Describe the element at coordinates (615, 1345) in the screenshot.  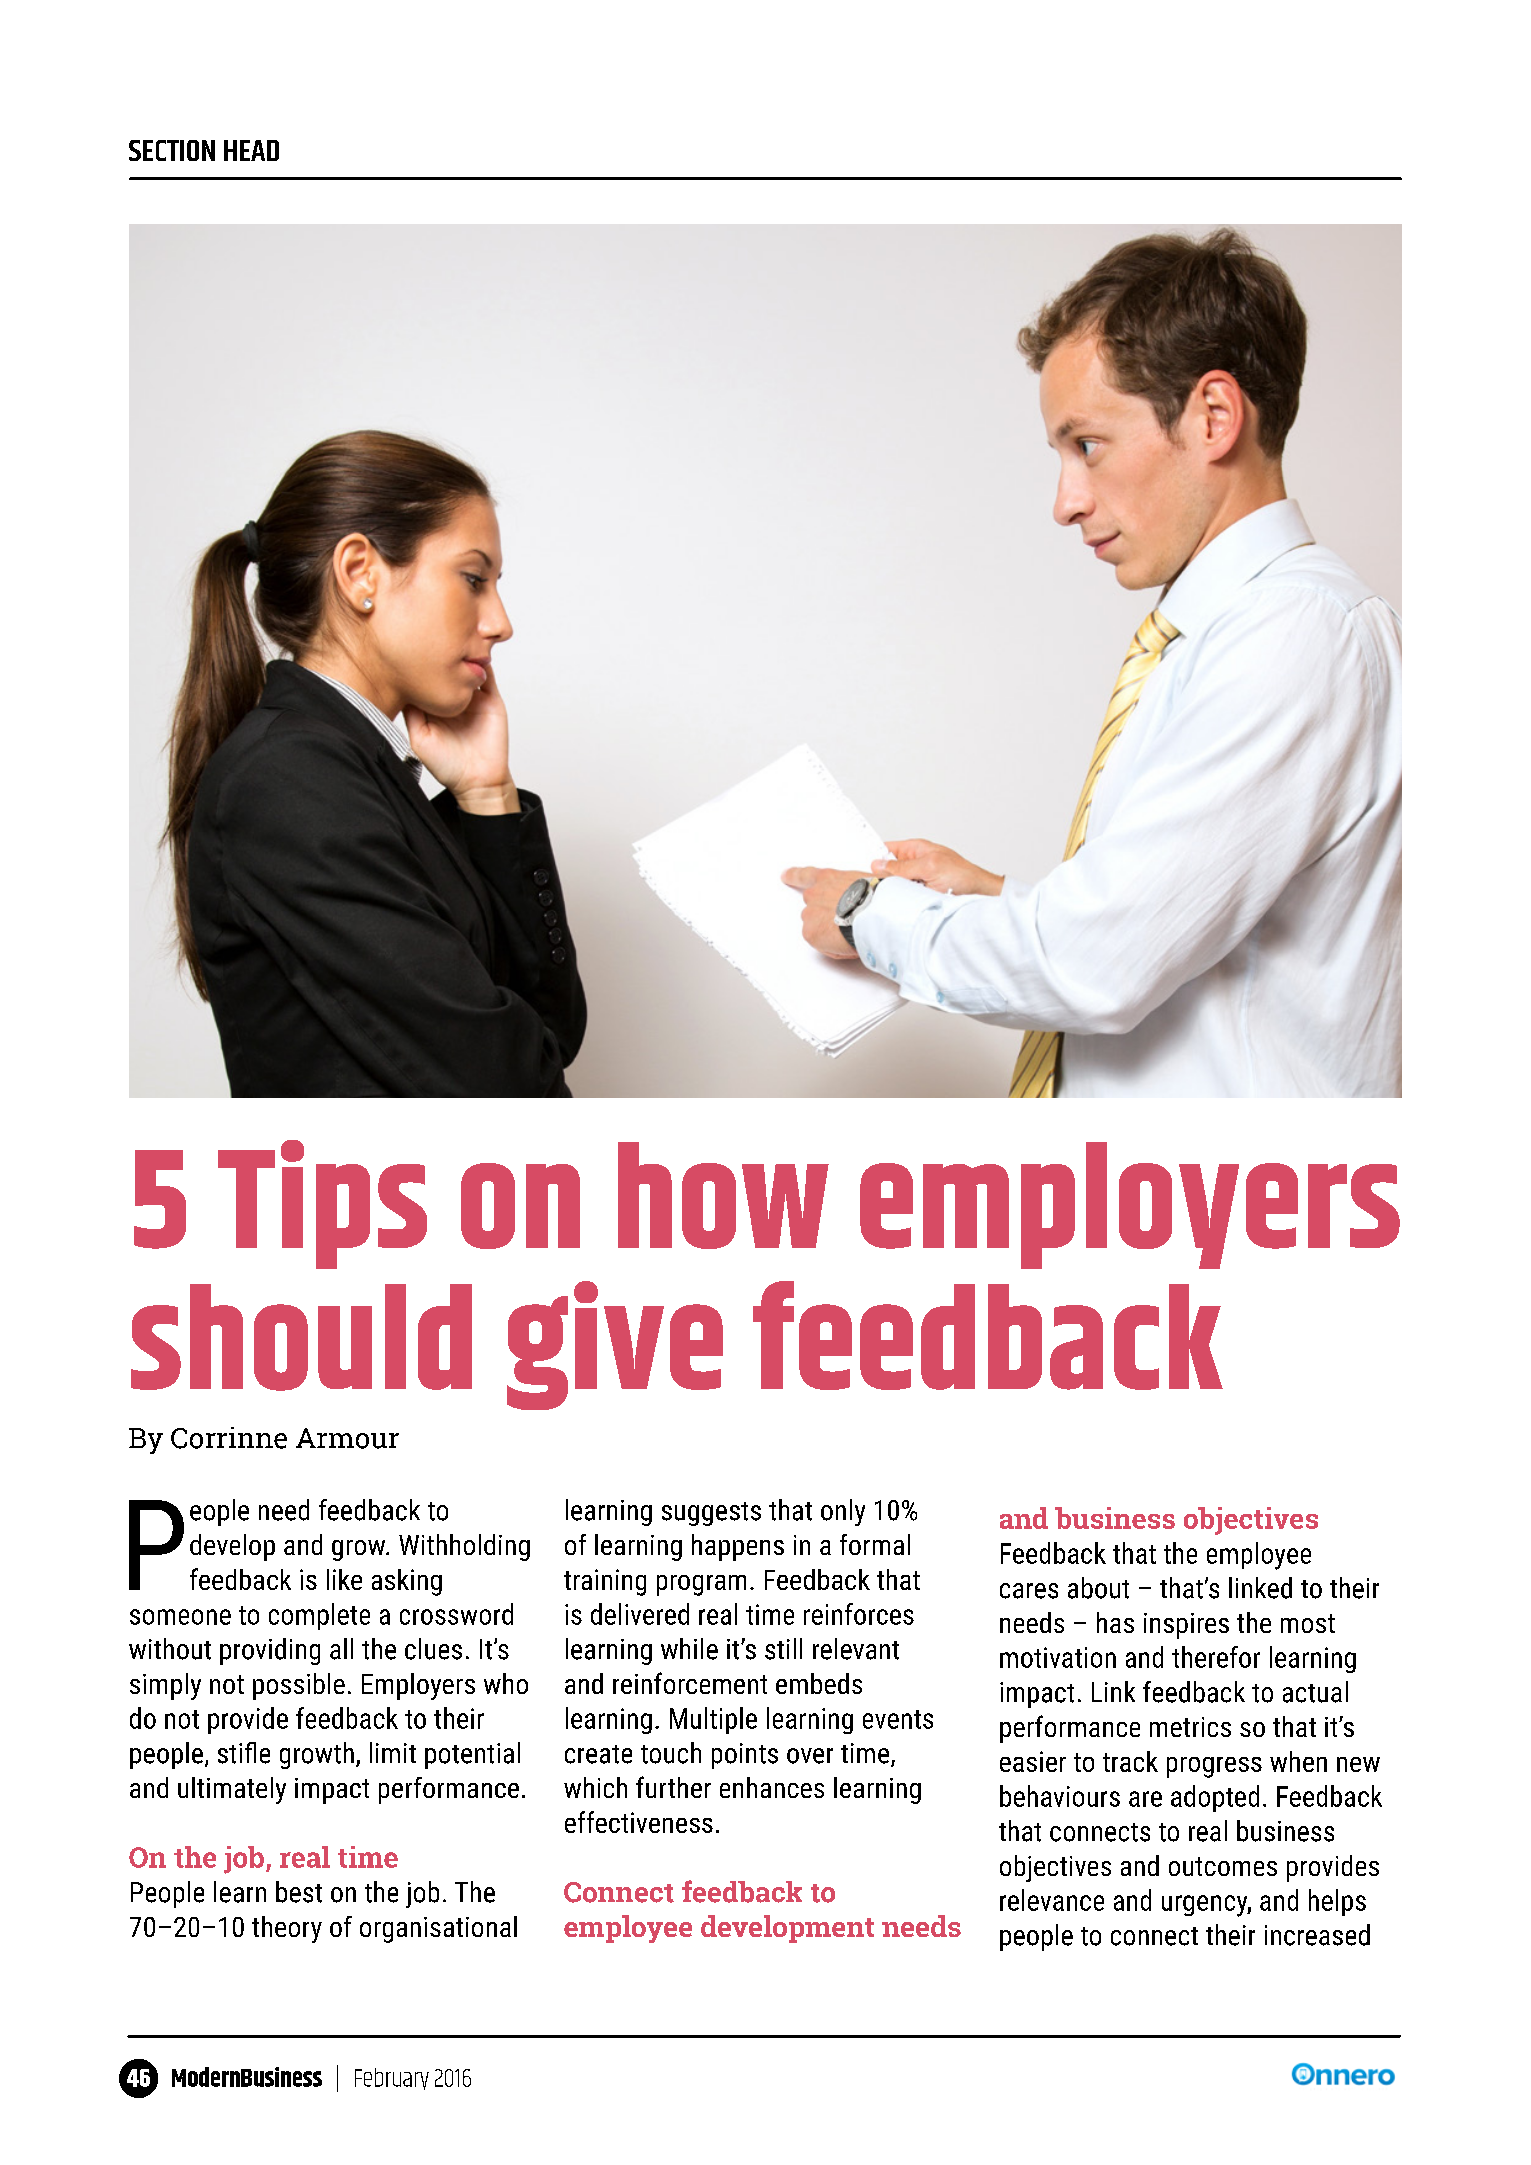
I see `give` at that location.
